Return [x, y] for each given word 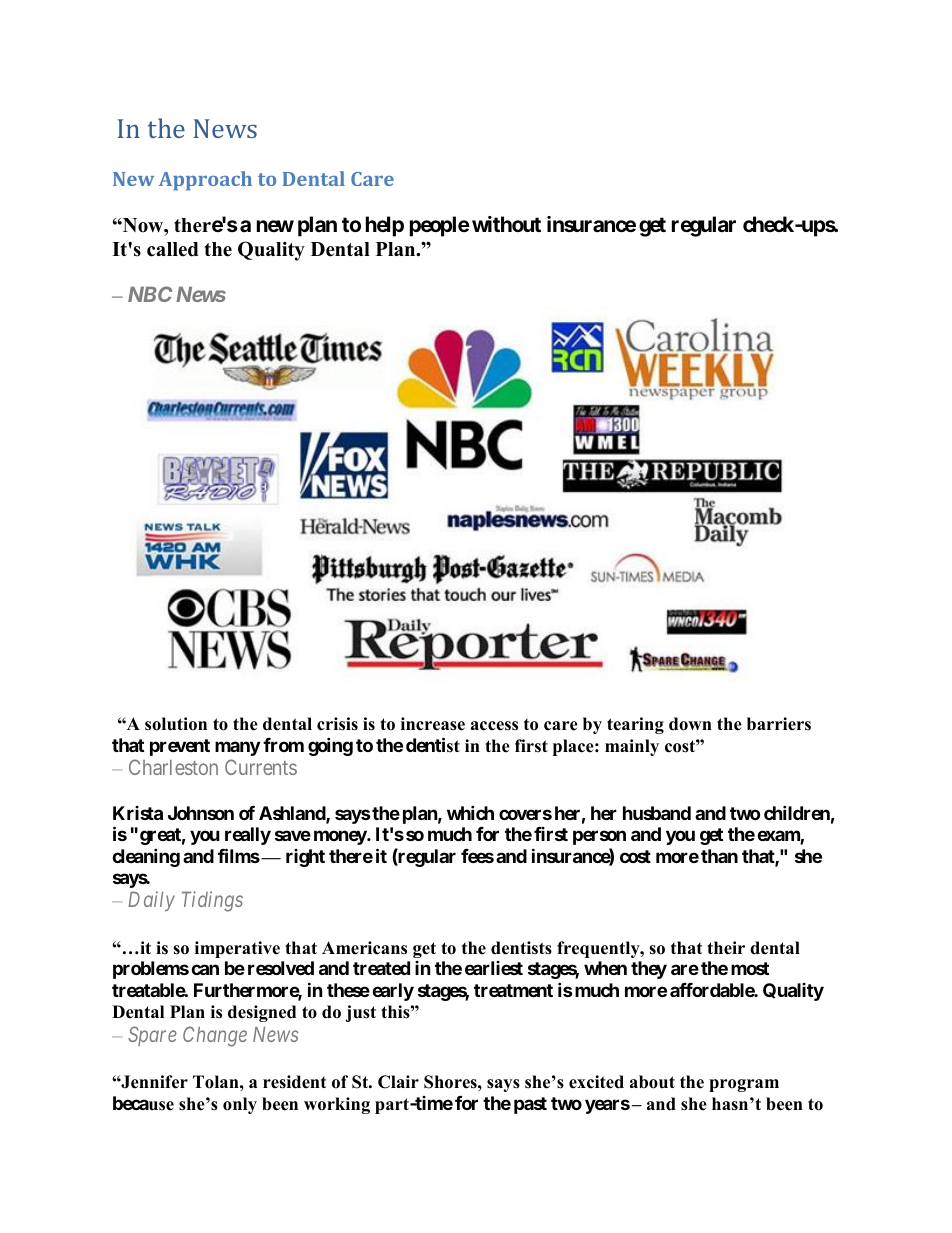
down [690, 724]
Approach [205, 181]
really [248, 836]
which [470, 812]
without [506, 224]
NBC [150, 294]
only [240, 1105]
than [719, 856]
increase [433, 724]
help [385, 226]
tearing [635, 725]
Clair [398, 1082]
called [173, 249]
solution [176, 724]
